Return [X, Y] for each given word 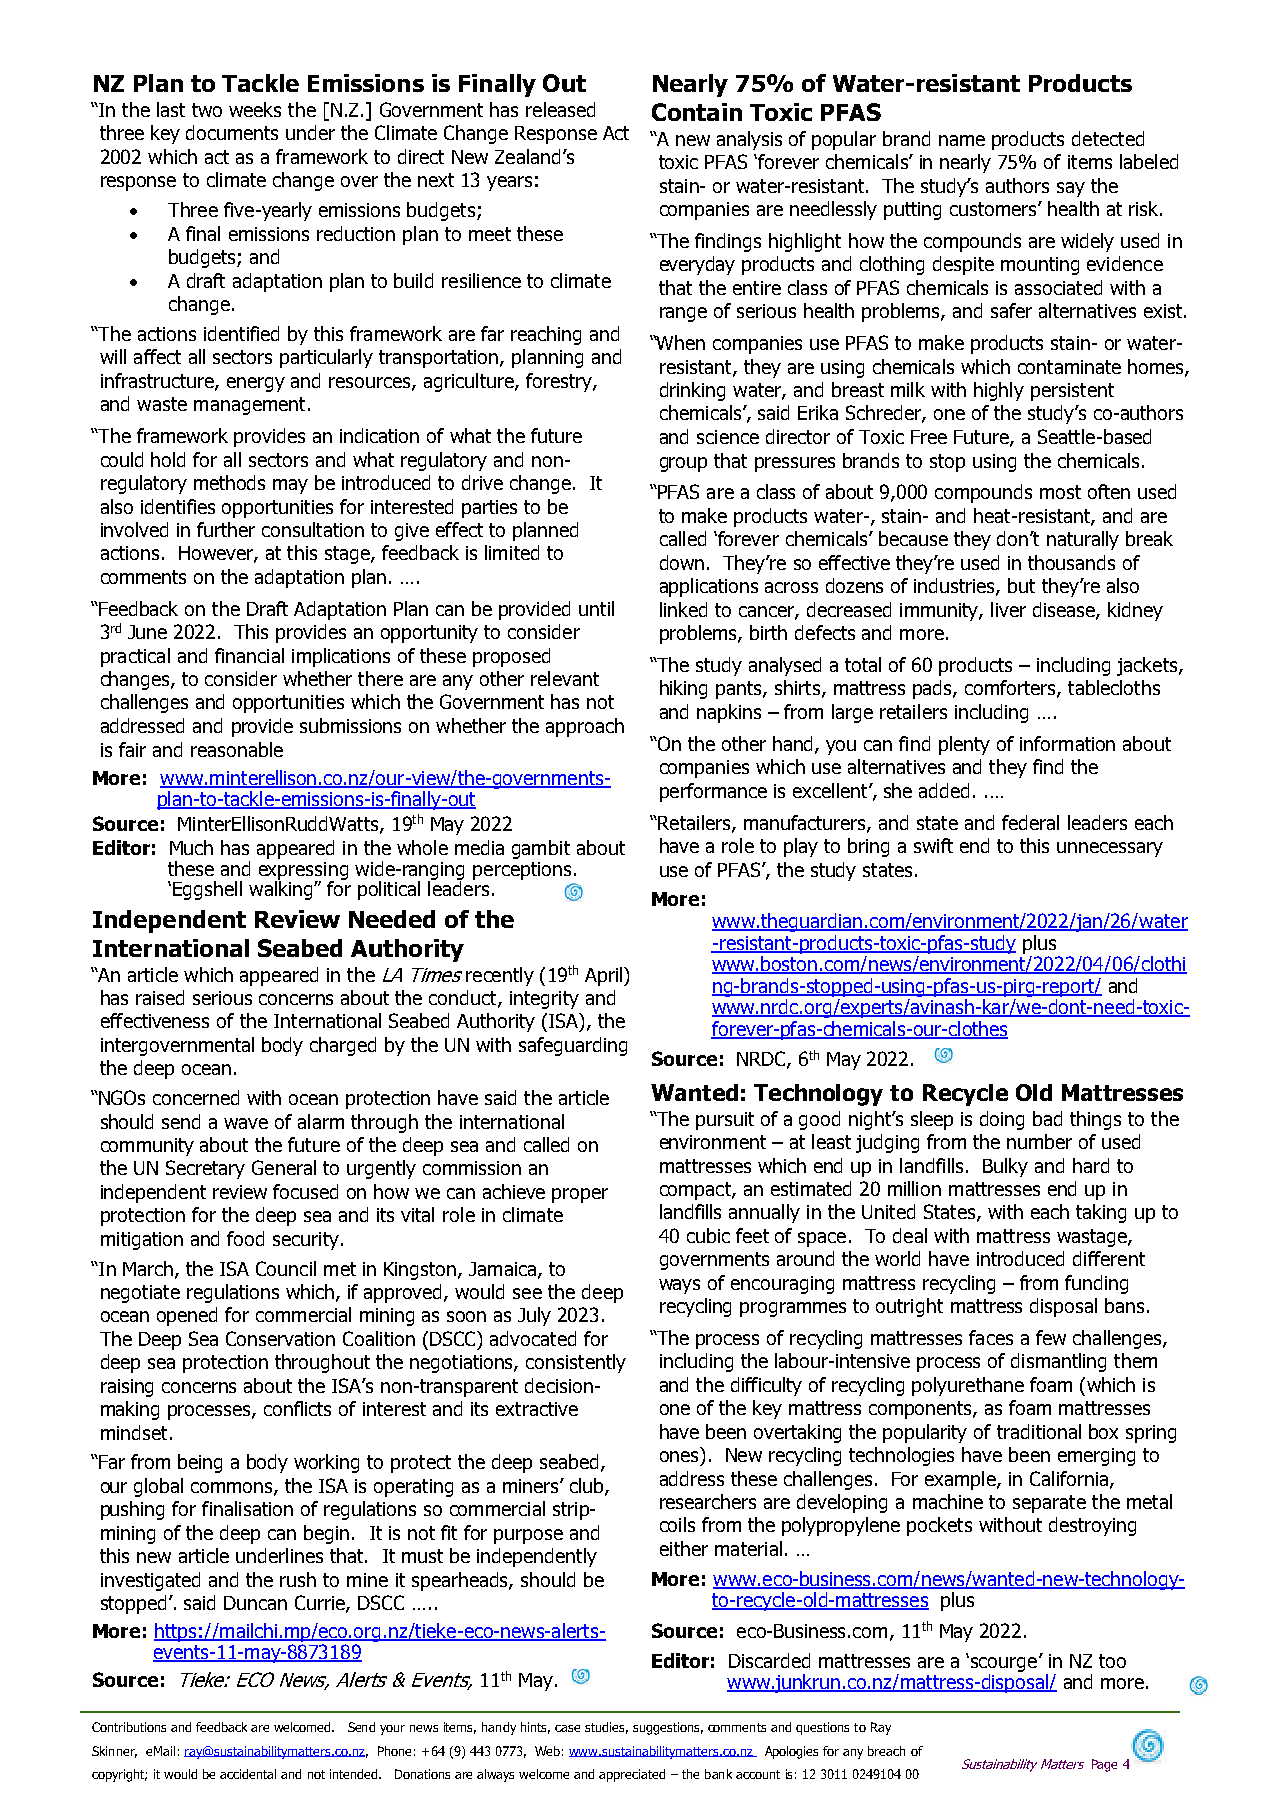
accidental [248, 1774]
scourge [1005, 1664]
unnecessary [1110, 849]
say [1071, 189]
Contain [697, 112]
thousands [1071, 562]
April [605, 976]
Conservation [280, 1338]
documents [232, 132]
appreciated [632, 1775]
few [1051, 1337]
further [226, 529]
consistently [576, 1363]
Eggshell [207, 890]
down [682, 562]
